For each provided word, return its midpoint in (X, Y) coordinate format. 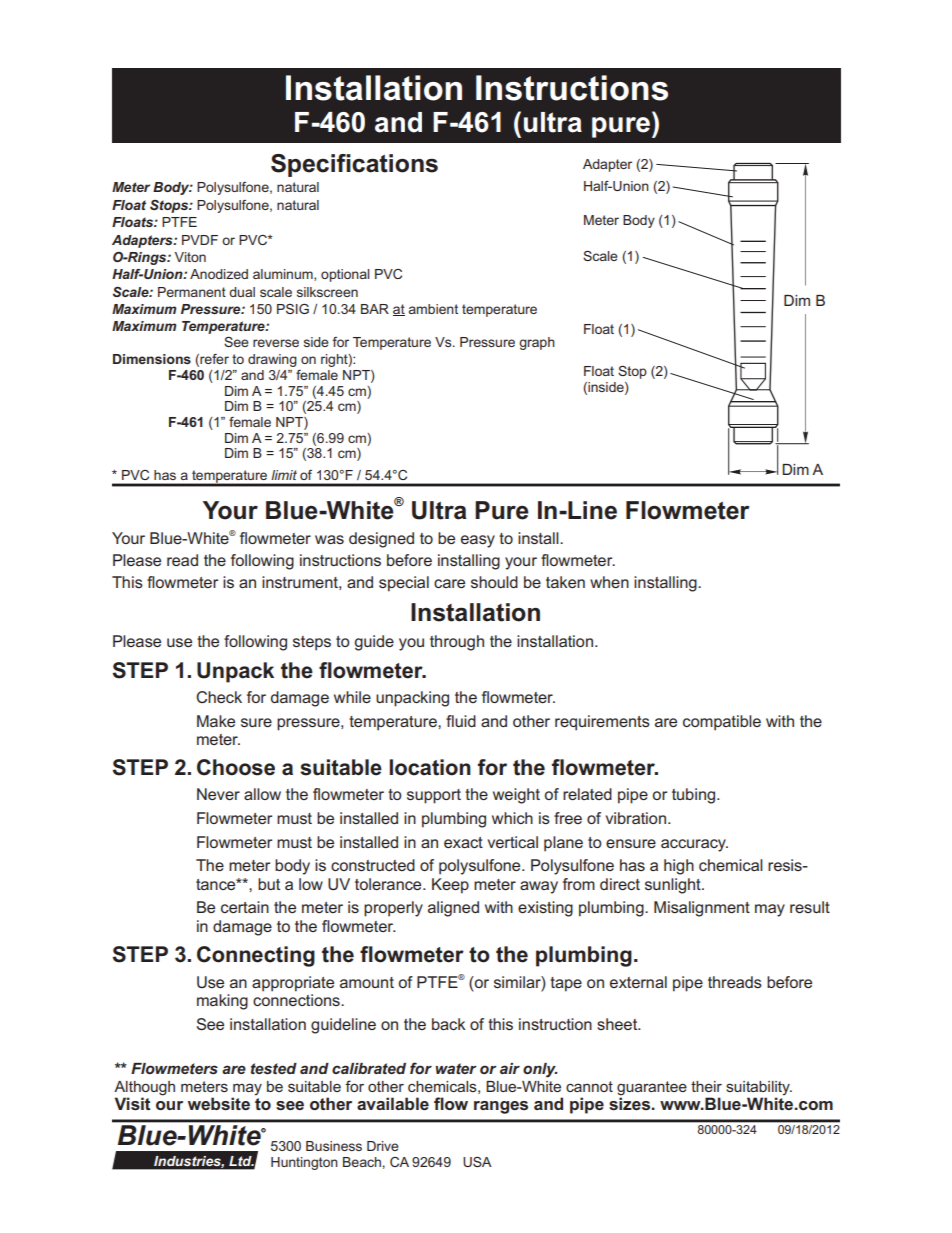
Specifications (354, 165)
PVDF (200, 240)
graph (537, 343)
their (706, 1086)
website (219, 1103)
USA (477, 1162)
